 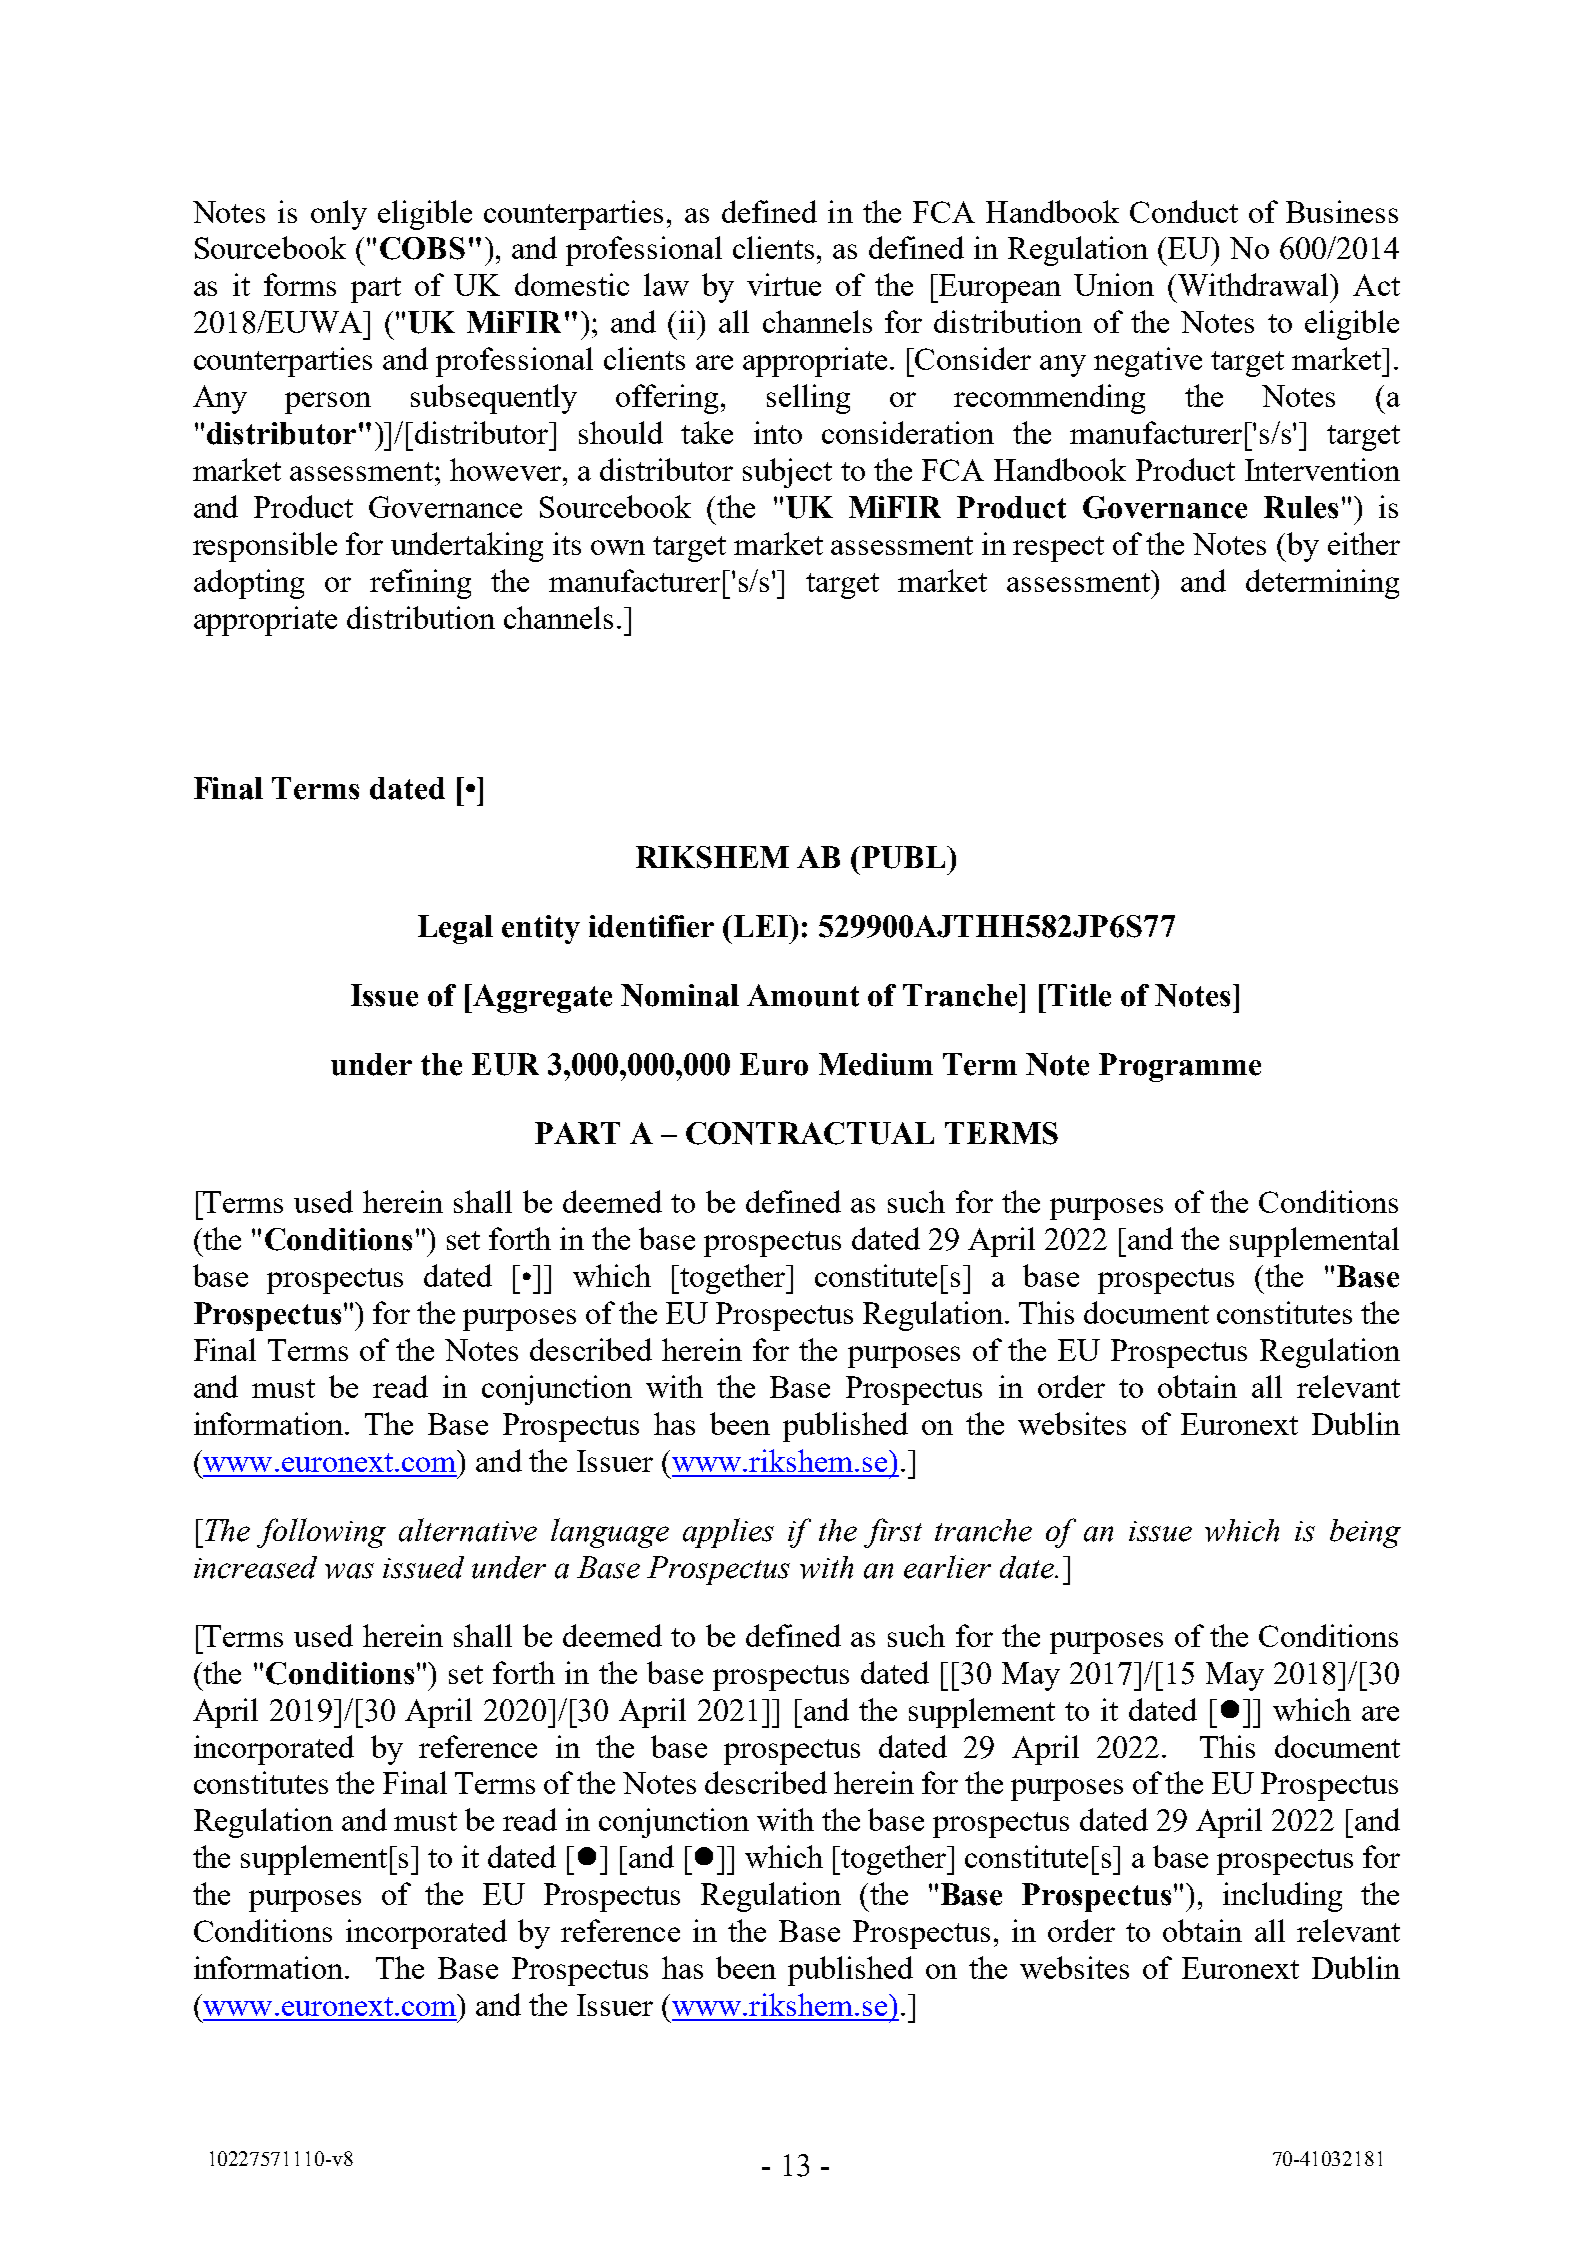 What do you see at coordinates (1282, 1897) in the page?
I see `including` at bounding box center [1282, 1897].
